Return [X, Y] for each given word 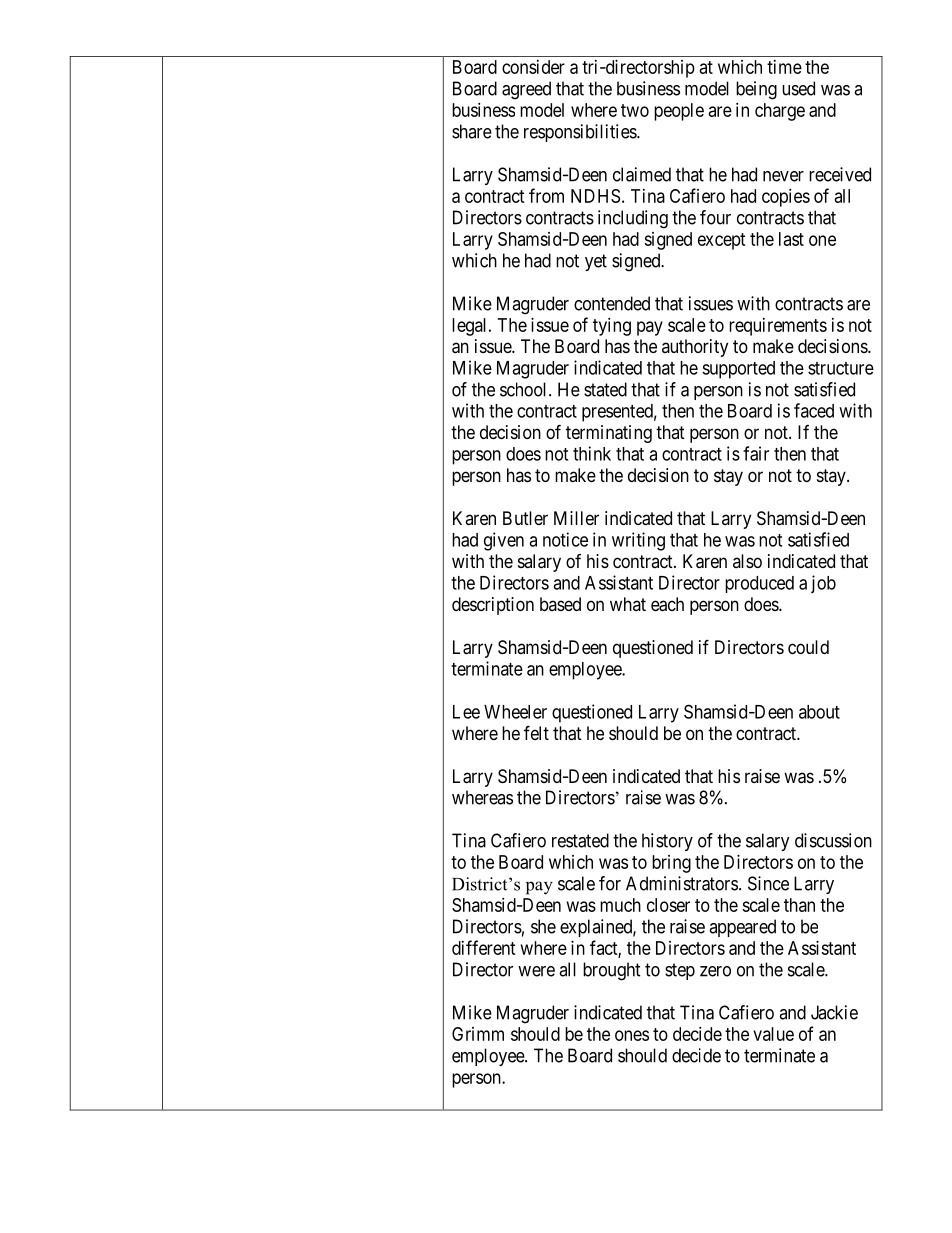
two [635, 110]
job [823, 584]
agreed [526, 90]
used [798, 88]
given [504, 541]
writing [638, 541]
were [536, 971]
